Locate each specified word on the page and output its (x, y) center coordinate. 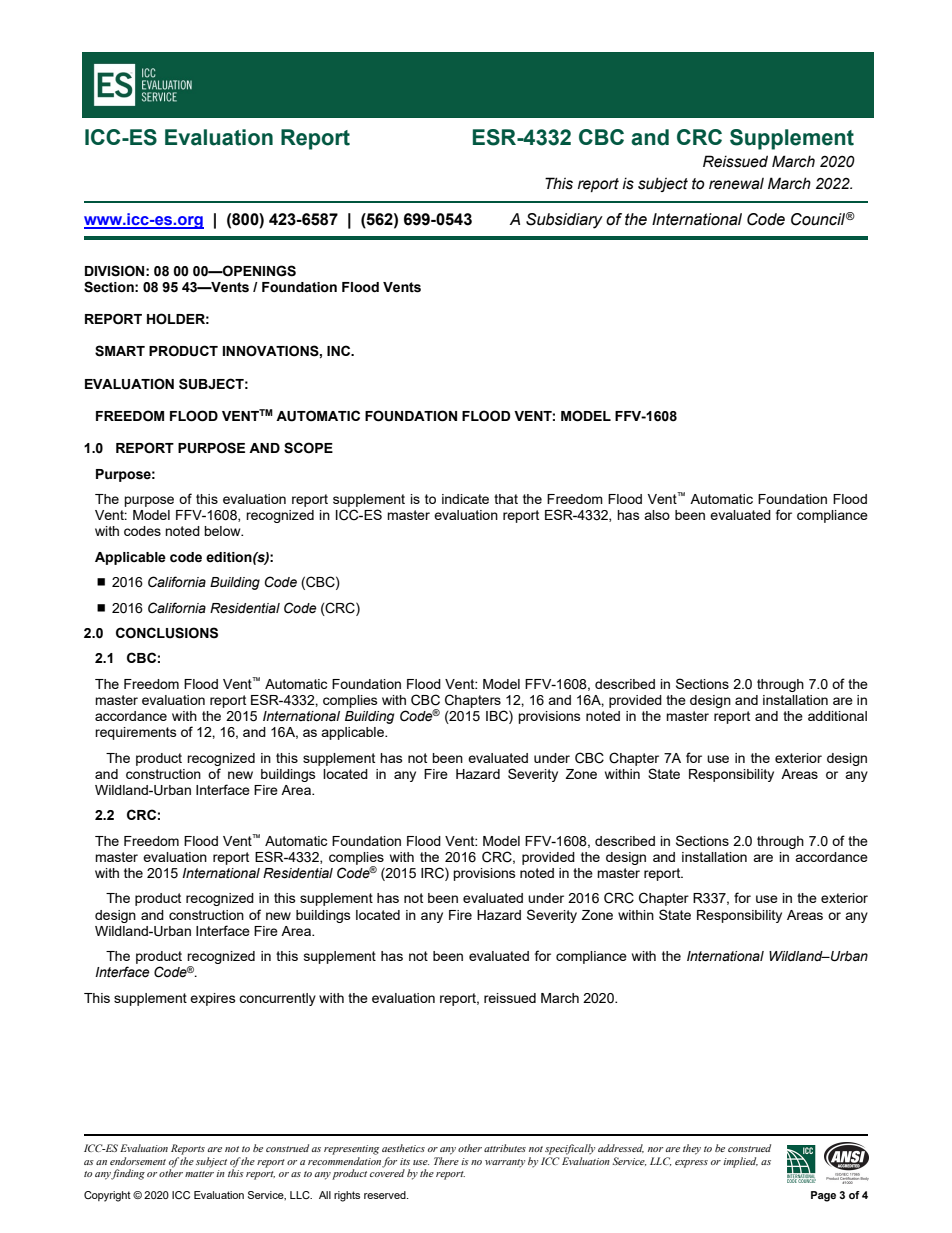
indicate (465, 499)
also (657, 515)
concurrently (277, 999)
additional (837, 716)
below (223, 531)
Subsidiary (564, 221)
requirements (136, 733)
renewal (736, 184)
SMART (120, 351)
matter (199, 1174)
